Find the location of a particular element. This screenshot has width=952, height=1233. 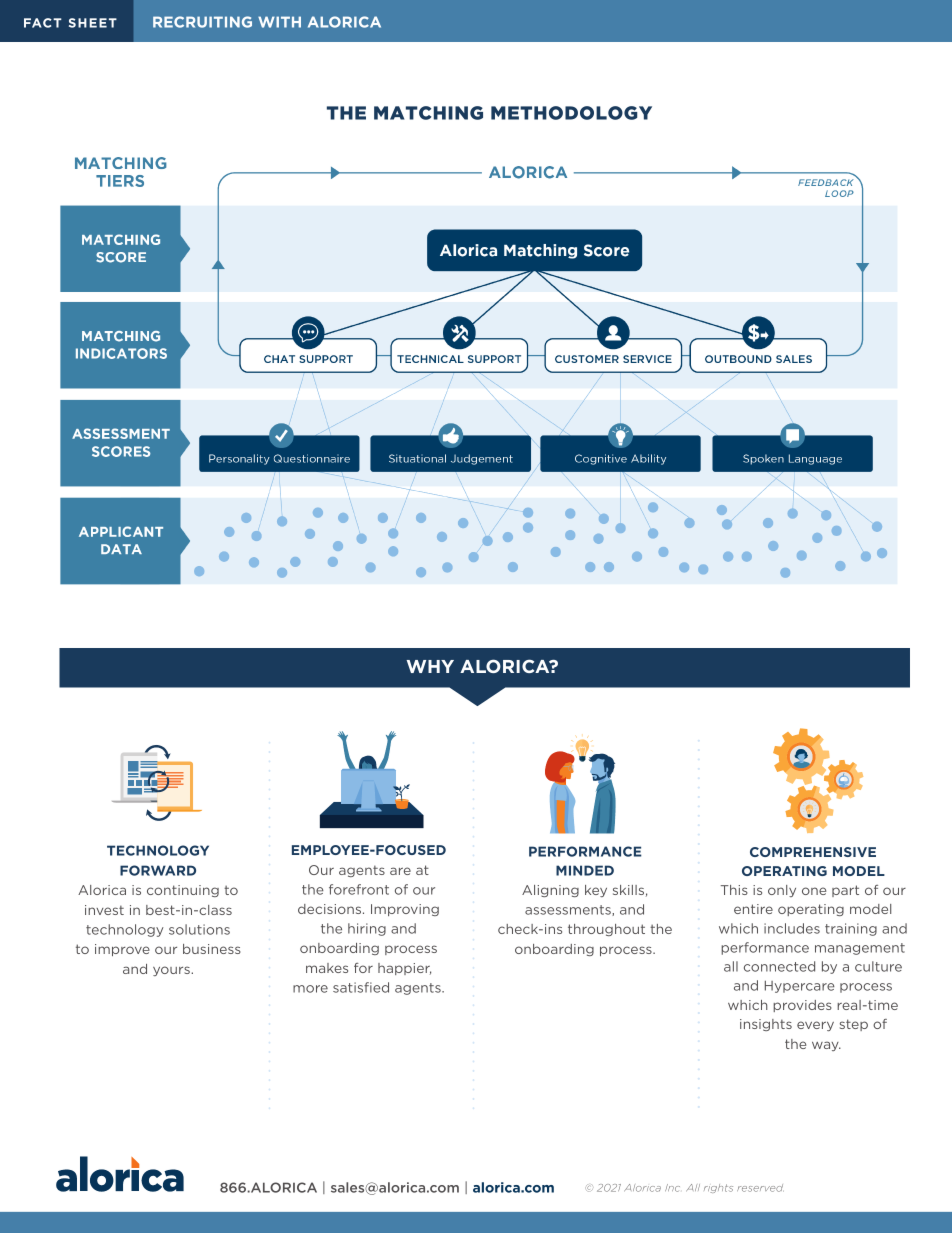

COMPREHENSIVE is located at coordinates (813, 852).
